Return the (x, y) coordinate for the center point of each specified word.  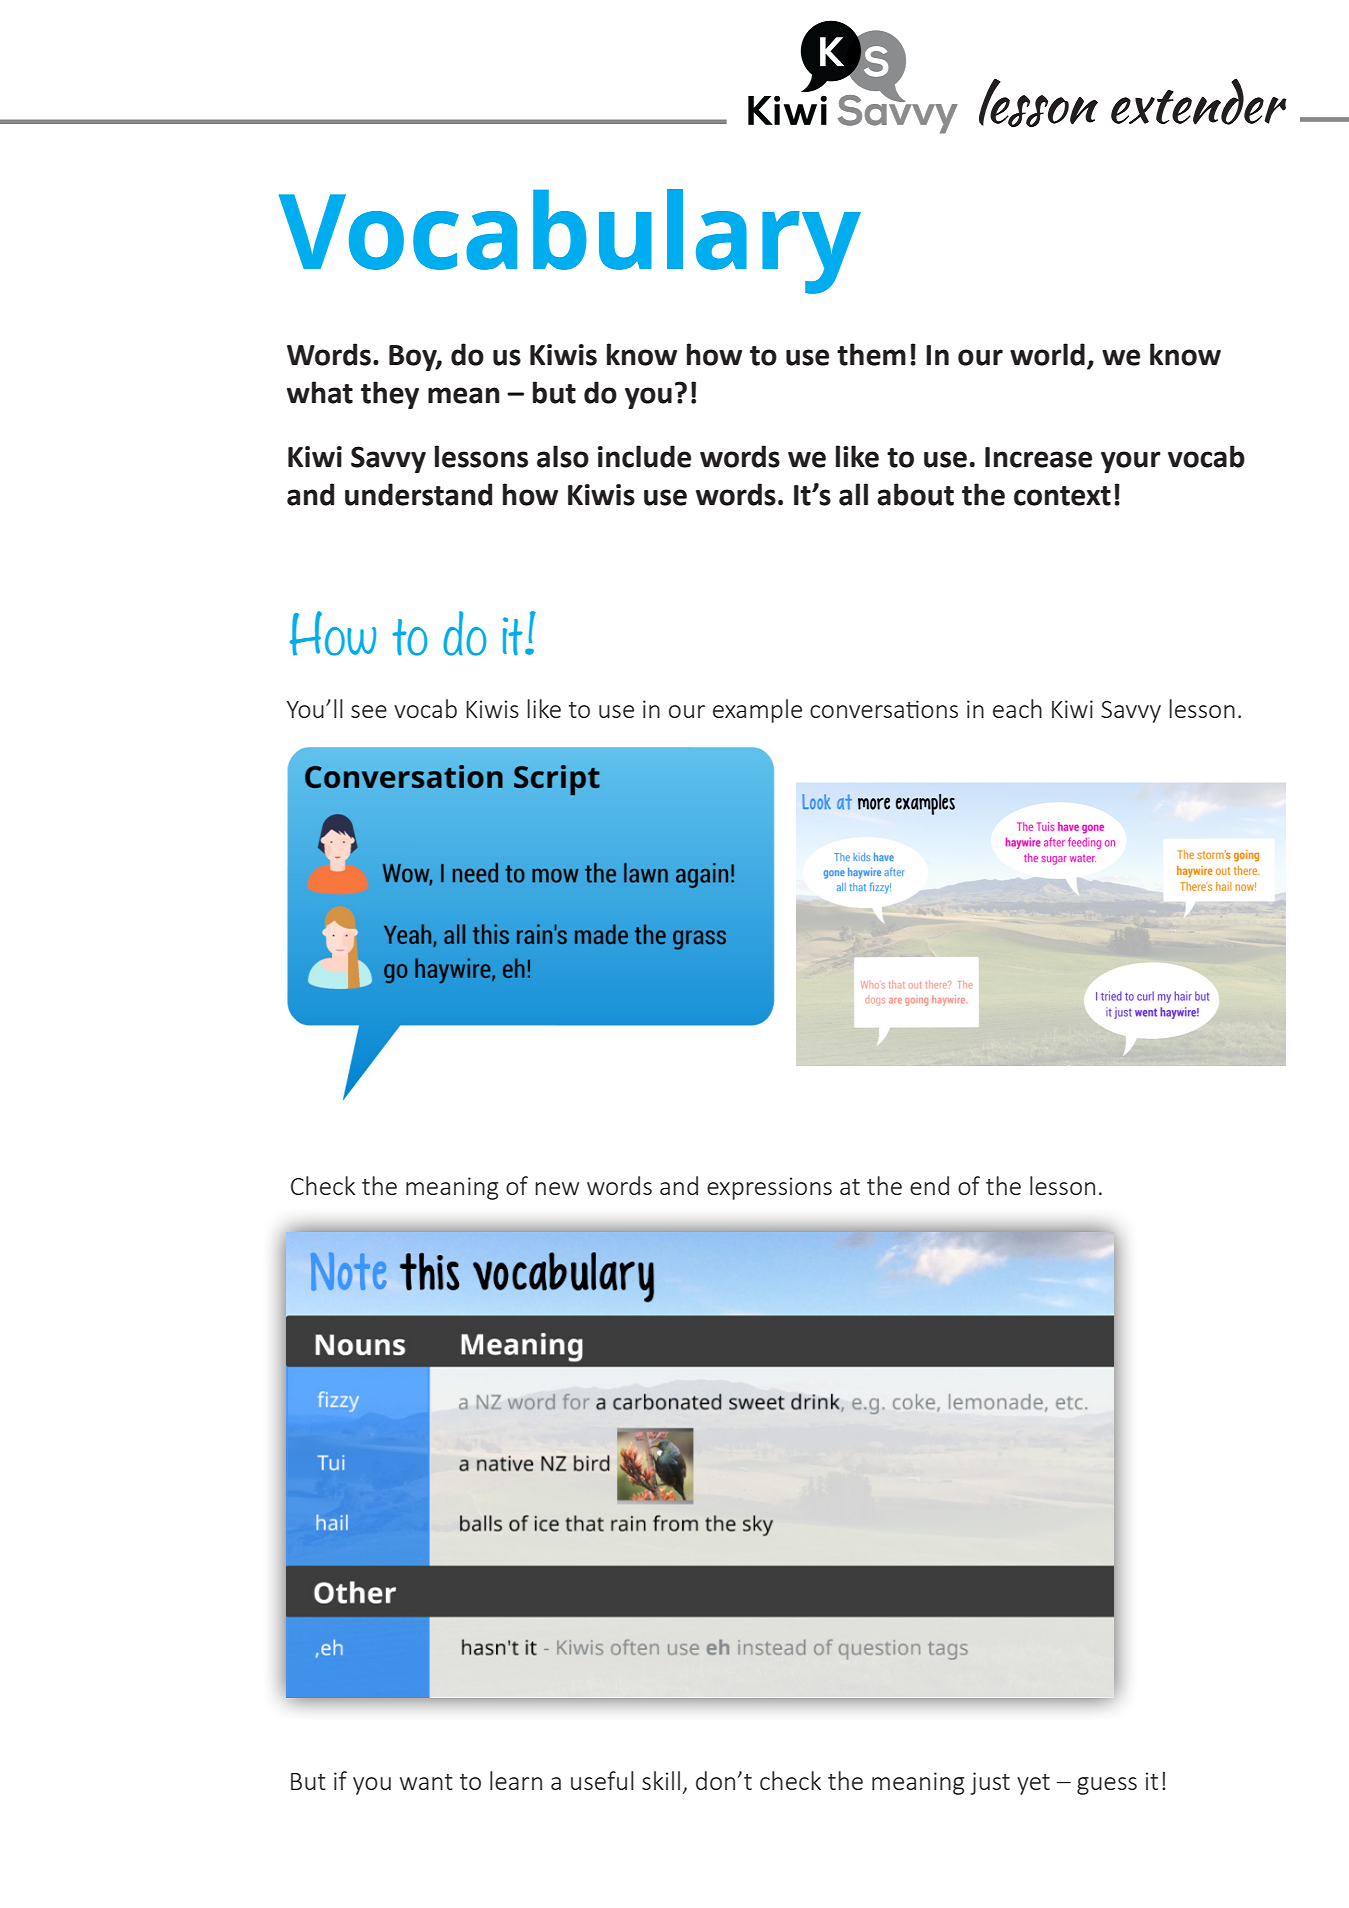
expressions (769, 1188)
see (369, 711)
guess (1107, 1786)
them (871, 354)
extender (1198, 101)
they (390, 395)
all (853, 494)
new (557, 1188)
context (1062, 496)
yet (1033, 1784)
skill (661, 1780)
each (1017, 708)
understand (418, 494)
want (426, 1782)
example (757, 711)
